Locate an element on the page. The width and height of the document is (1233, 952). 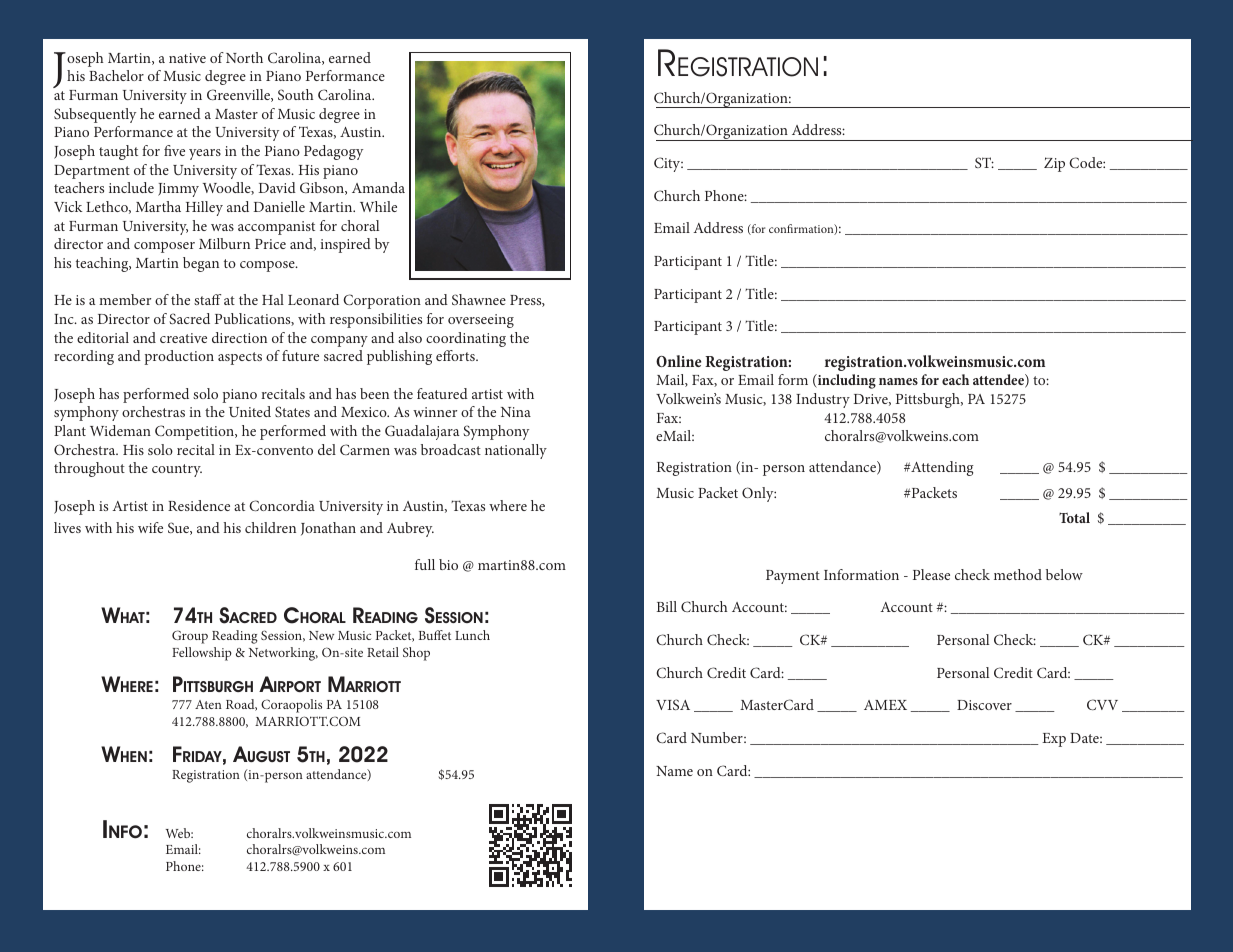
Aten is located at coordinates (208, 704).
